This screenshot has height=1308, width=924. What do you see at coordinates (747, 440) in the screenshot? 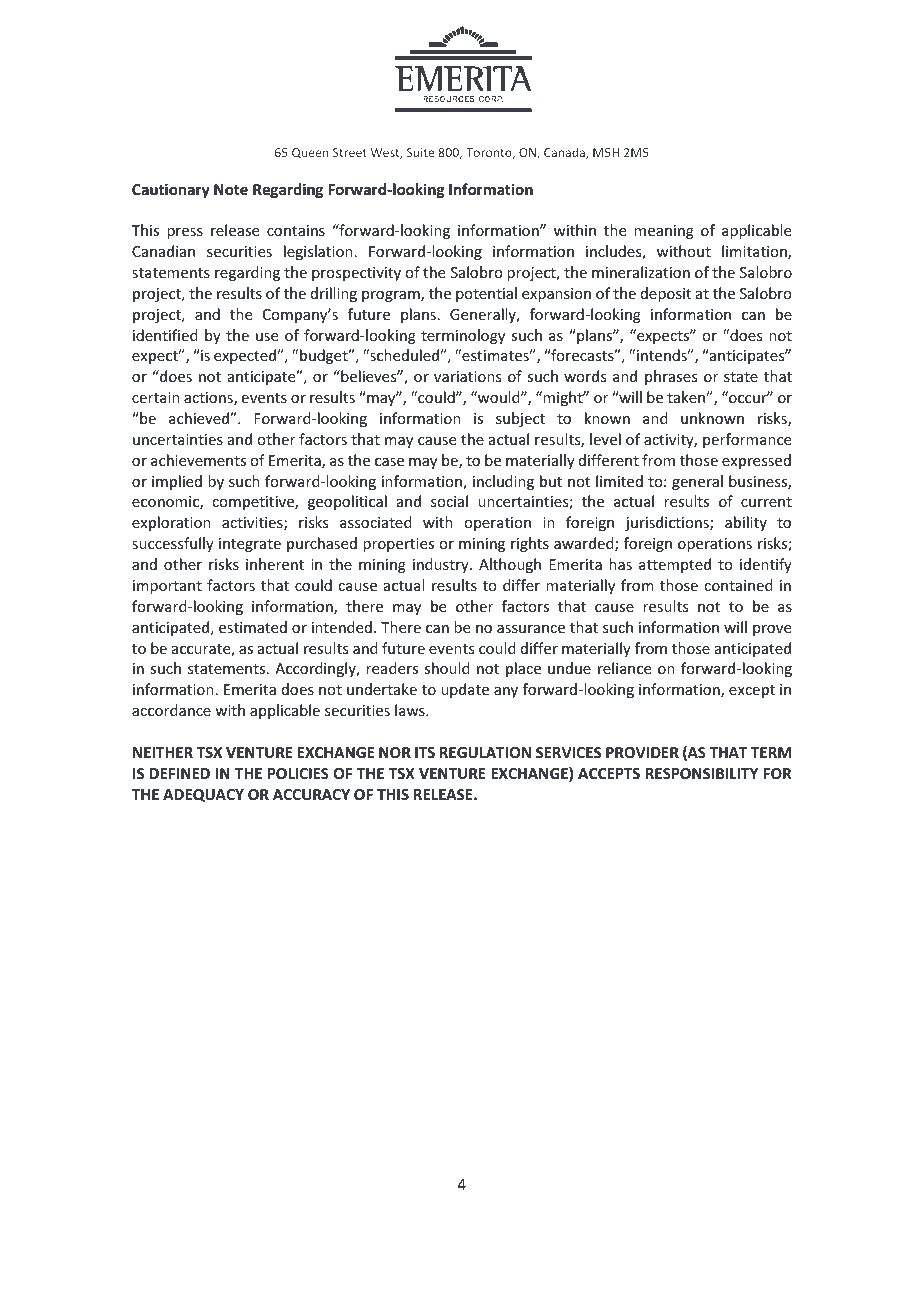
I see `performance` at bounding box center [747, 440].
